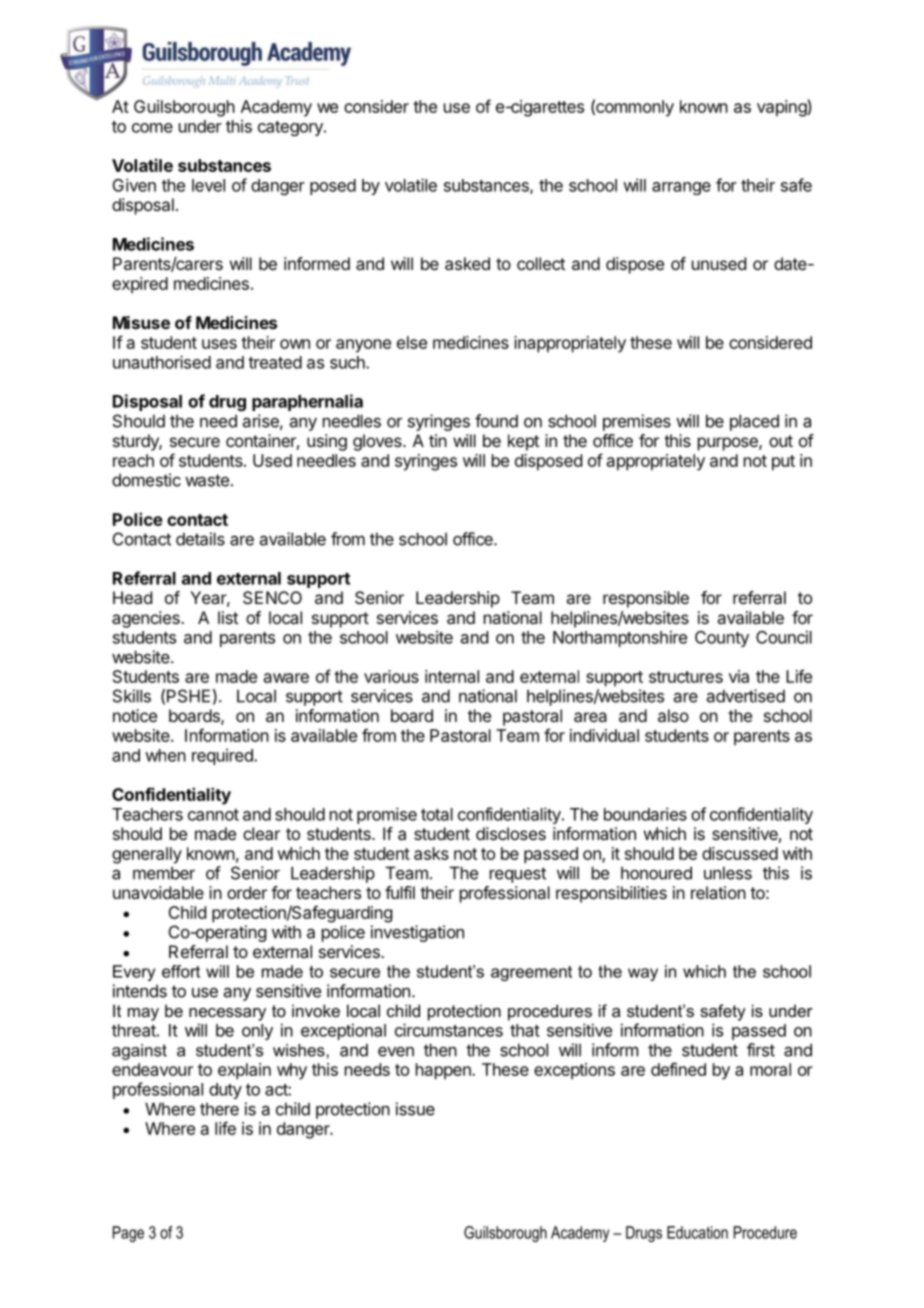 The image size is (924, 1308). Describe the element at coordinates (681, 188) in the screenshot. I see `arrange` at that location.
